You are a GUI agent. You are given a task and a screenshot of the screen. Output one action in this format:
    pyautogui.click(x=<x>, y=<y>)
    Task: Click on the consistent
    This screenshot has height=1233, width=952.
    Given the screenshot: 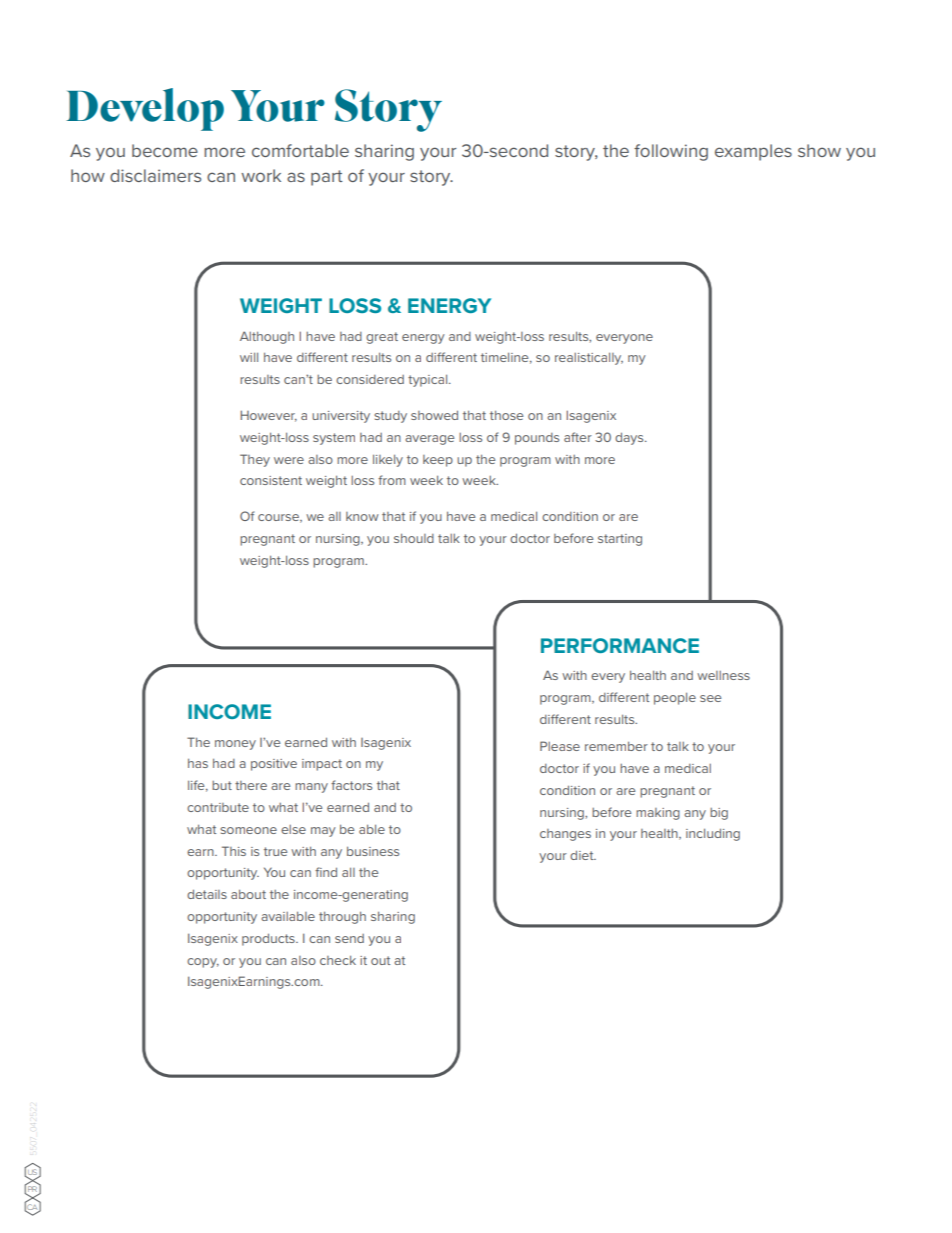 What is the action you would take?
    pyautogui.click(x=271, y=480)
